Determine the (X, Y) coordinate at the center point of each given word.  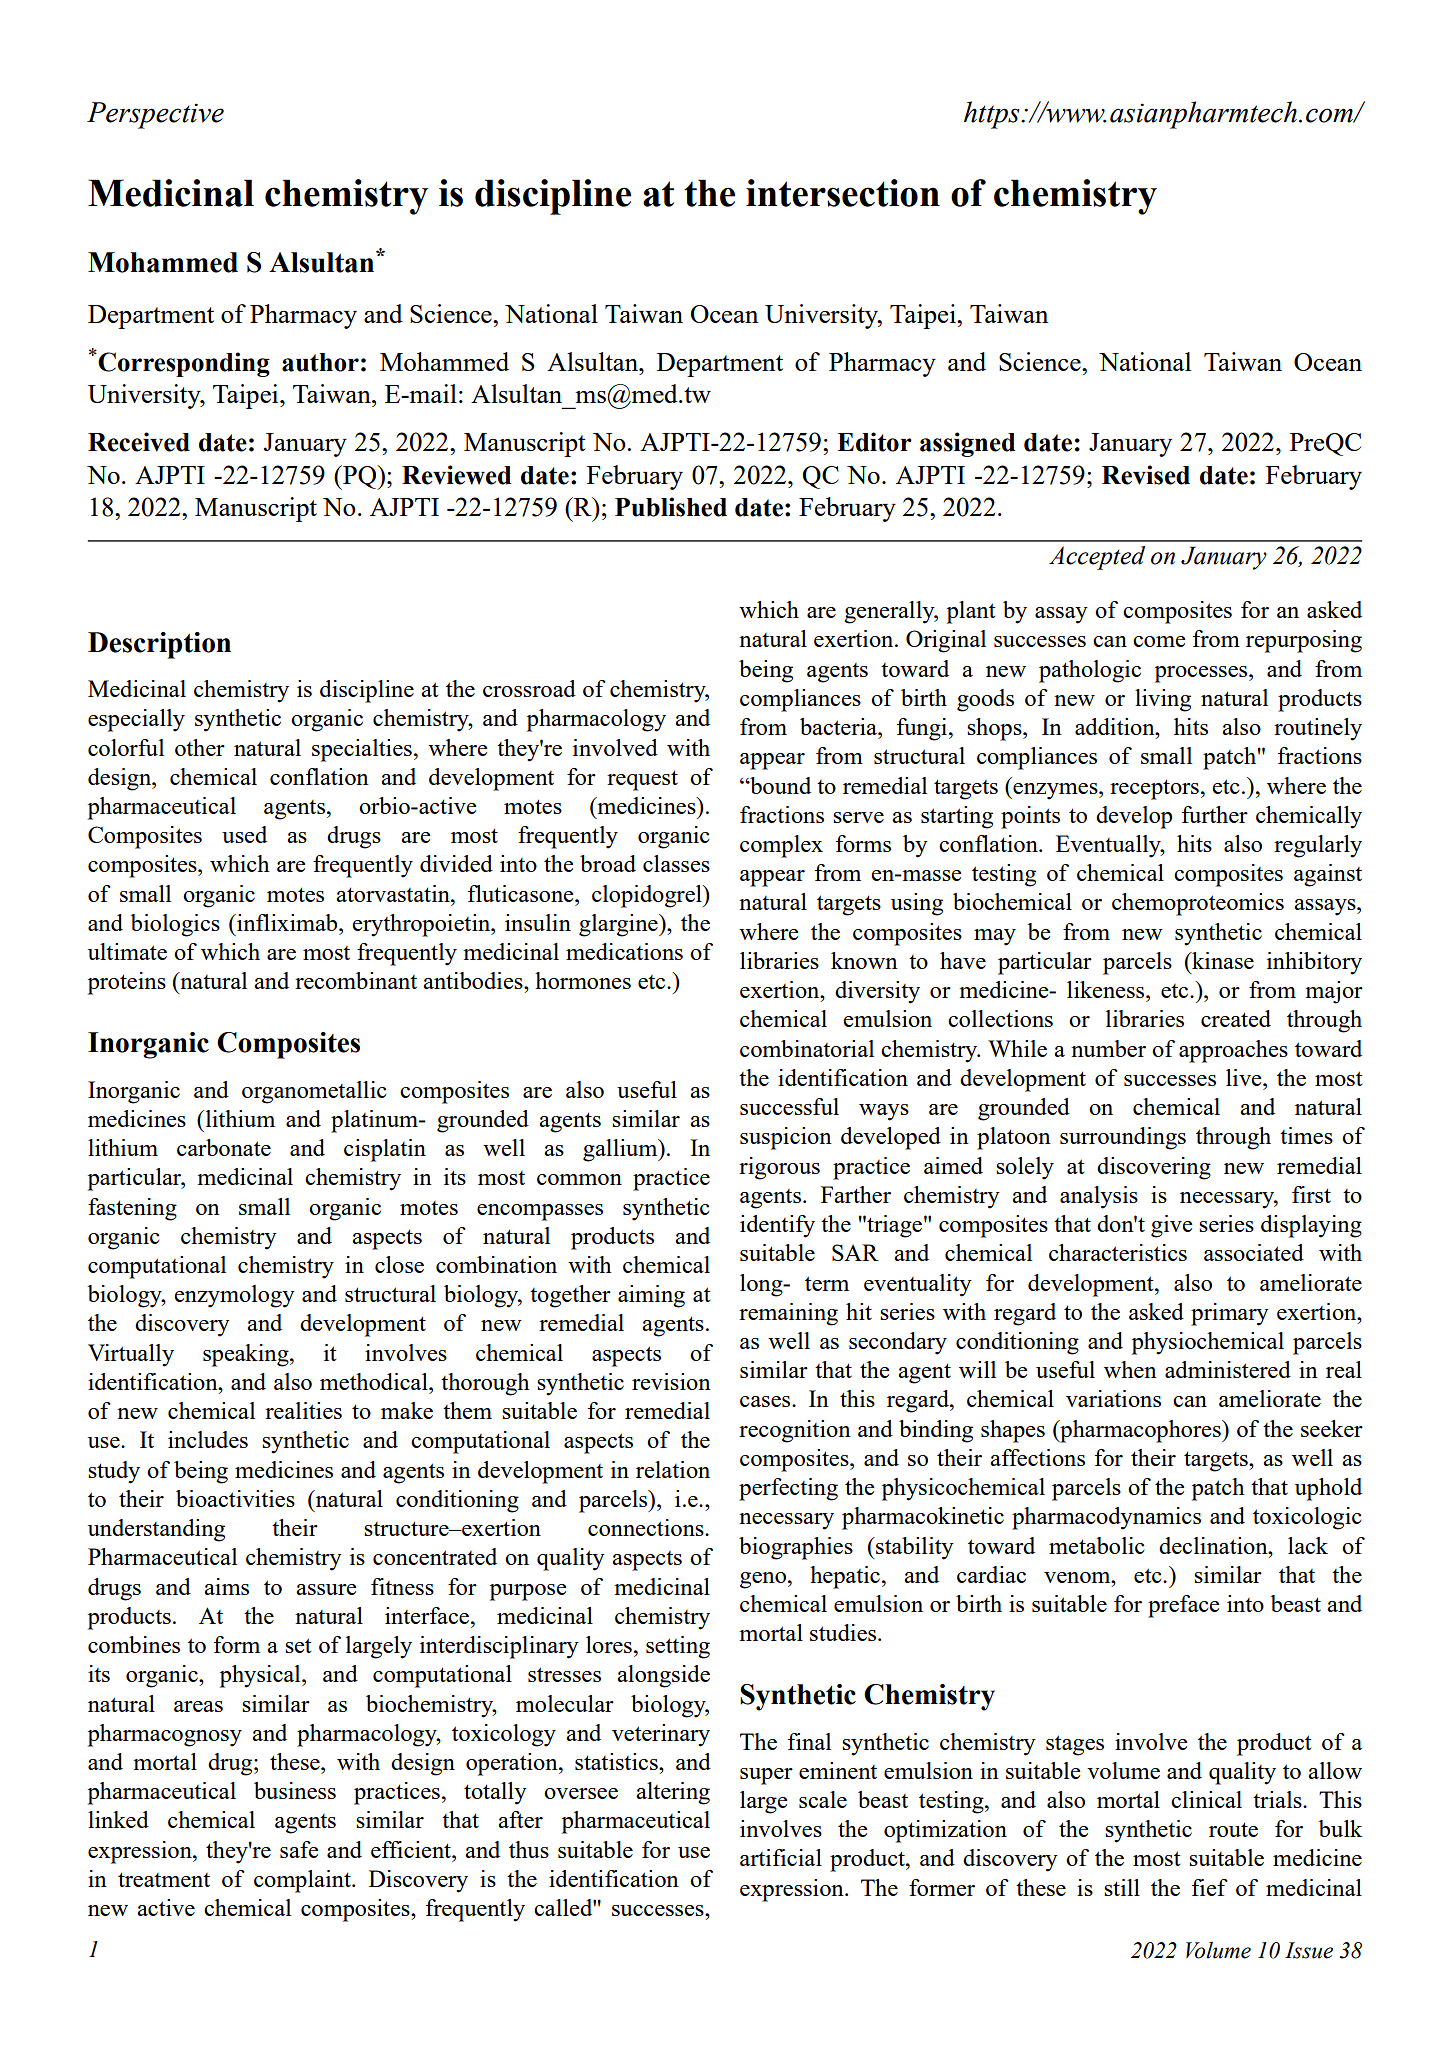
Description (159, 645)
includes (208, 1439)
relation (673, 1469)
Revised (1146, 475)
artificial (781, 1857)
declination (1214, 1545)
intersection (843, 193)
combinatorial (807, 1048)
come (1159, 641)
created (1236, 1018)
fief (1210, 1887)
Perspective (155, 115)
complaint (303, 1881)
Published (671, 507)
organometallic (314, 1092)
